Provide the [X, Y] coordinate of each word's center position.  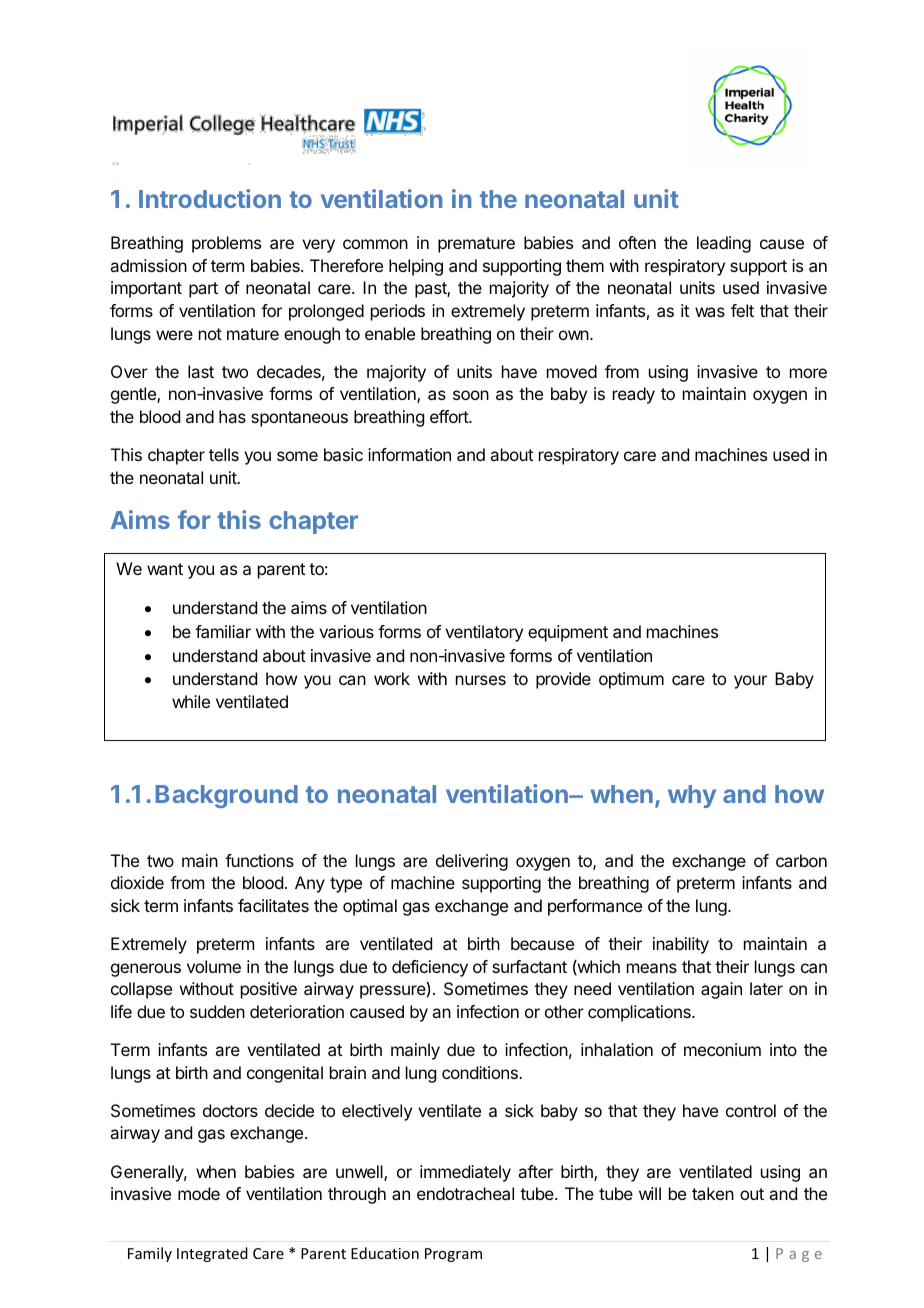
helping [416, 267]
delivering [472, 862]
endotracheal [465, 1193]
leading [724, 244]
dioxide [137, 882]
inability [681, 945]
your [750, 682]
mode [199, 1193]
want [165, 569]
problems [226, 244]
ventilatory [484, 633]
